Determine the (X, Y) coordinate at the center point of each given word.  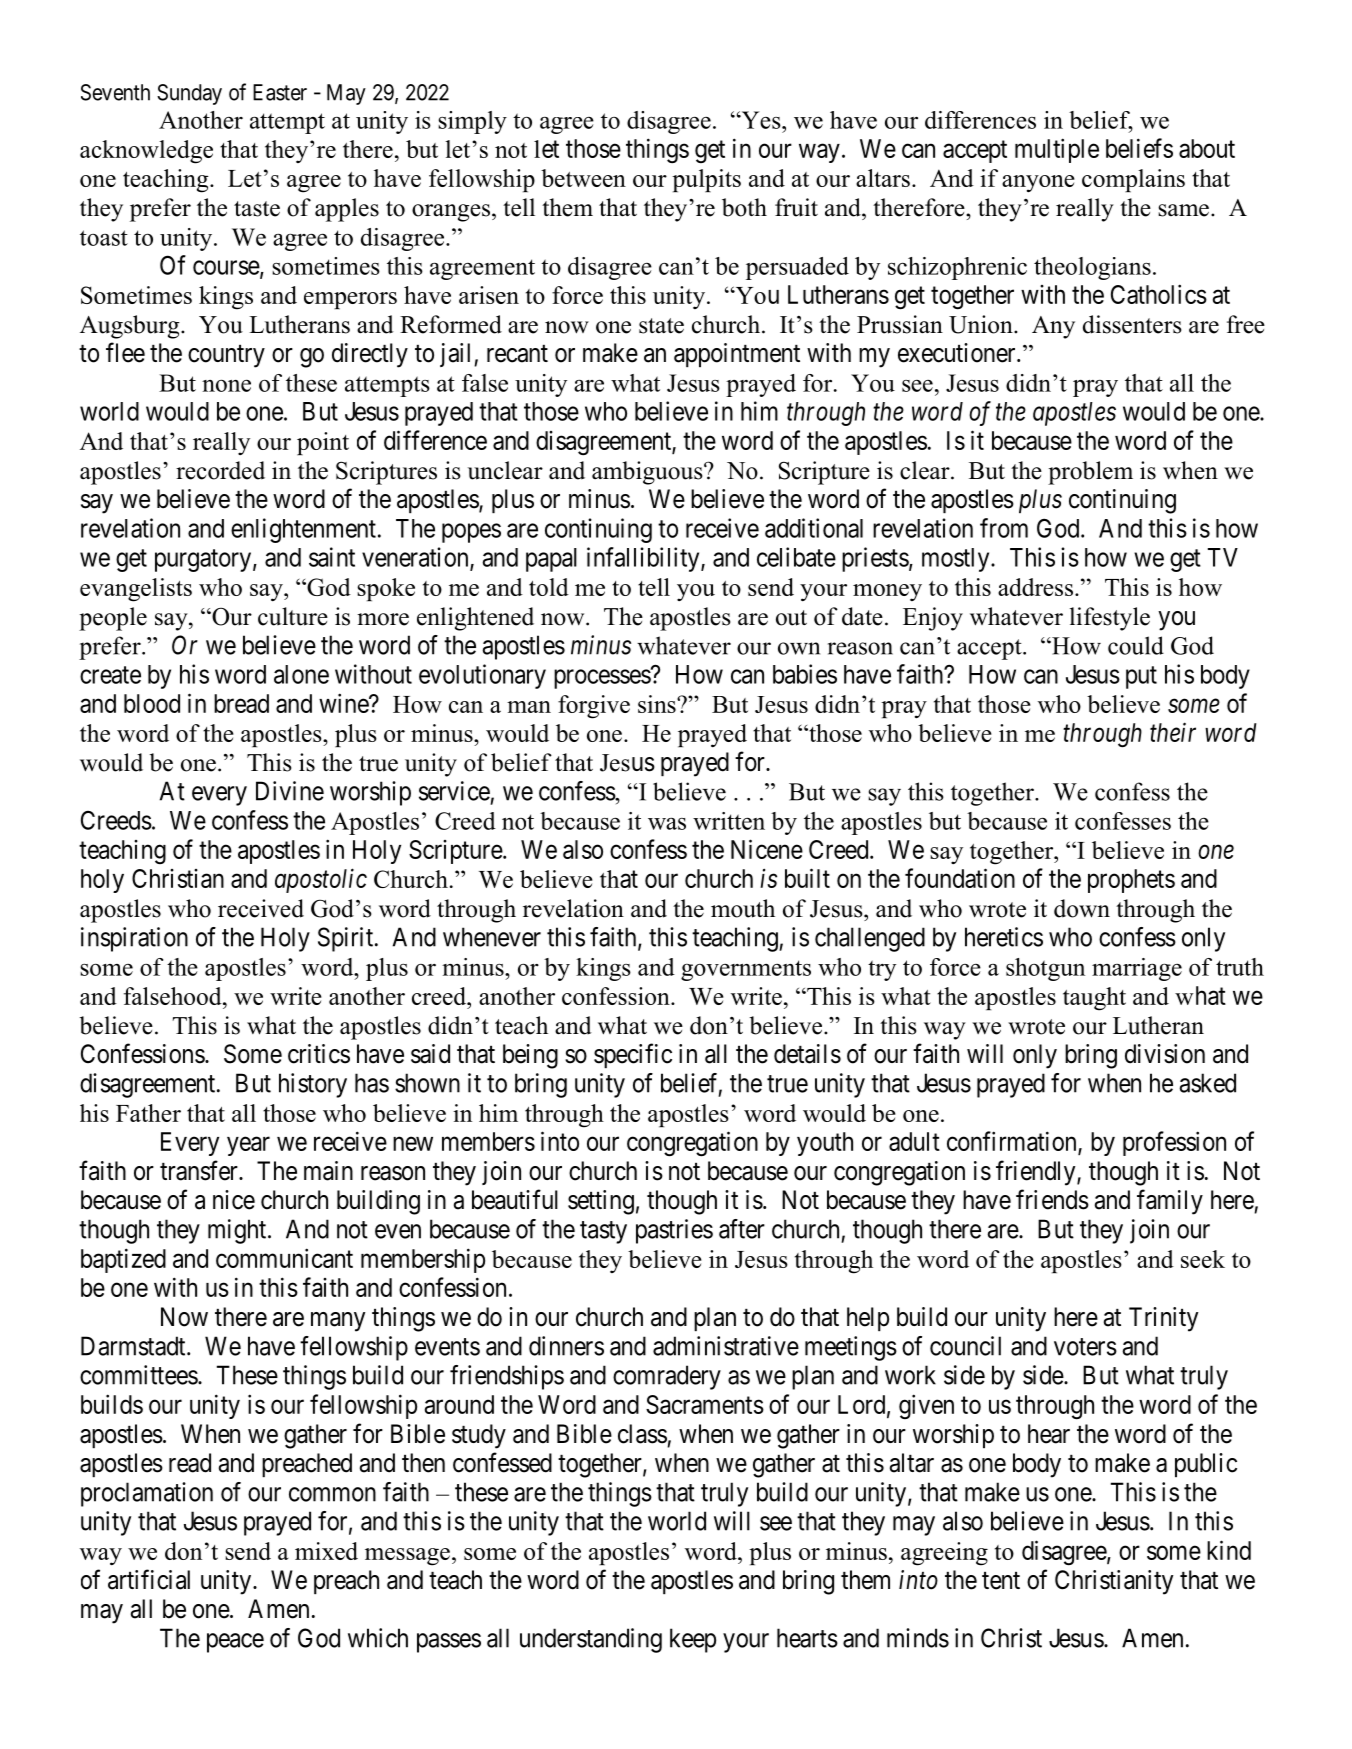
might (238, 1231)
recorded (220, 470)
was (667, 824)
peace (235, 1643)
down (1082, 908)
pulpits (706, 180)
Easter (280, 92)
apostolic (321, 880)
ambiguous (648, 473)
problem (1090, 473)
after (742, 1229)
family (1170, 1202)
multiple (1057, 150)
